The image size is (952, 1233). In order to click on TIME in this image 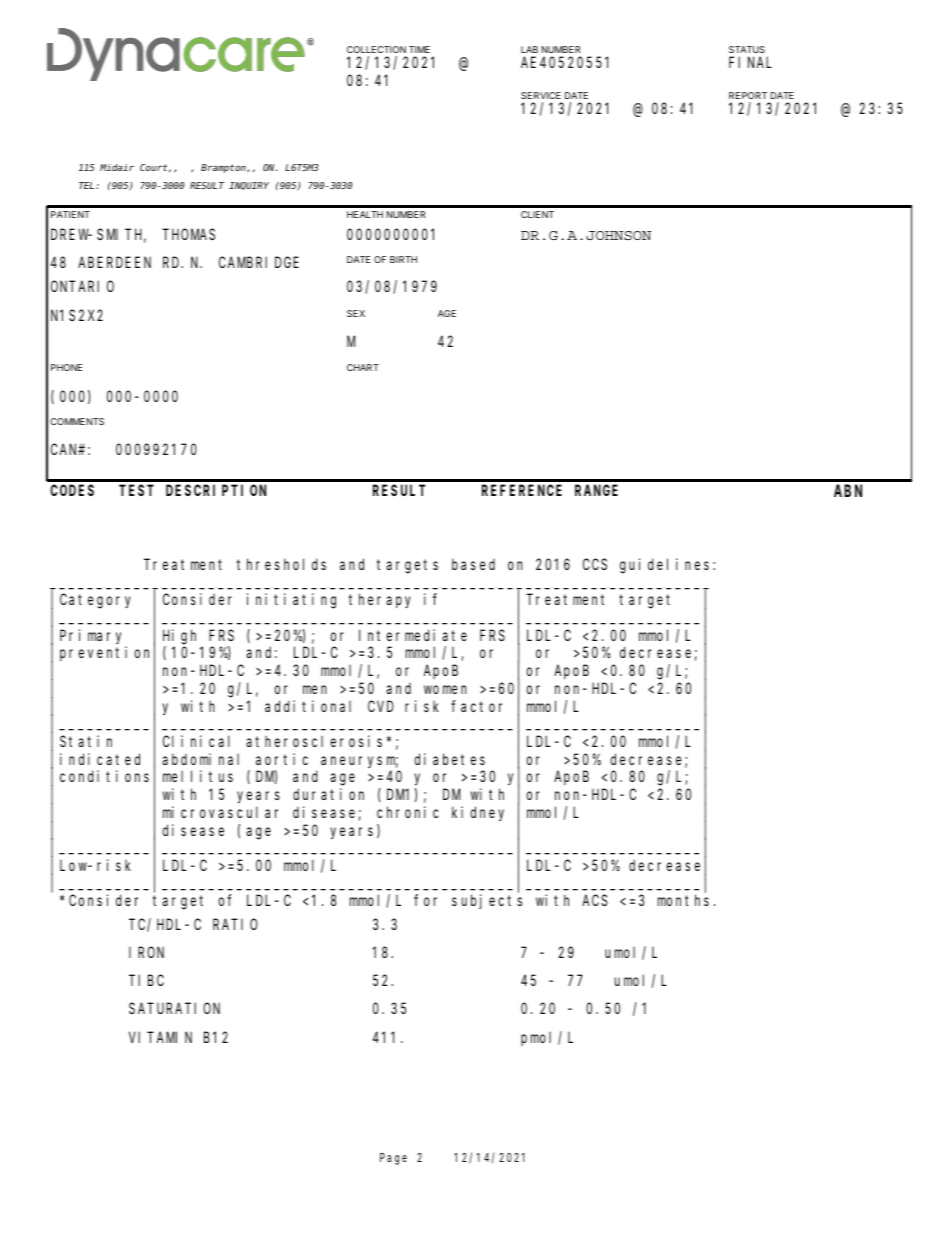, I will do `click(419, 49)`.
